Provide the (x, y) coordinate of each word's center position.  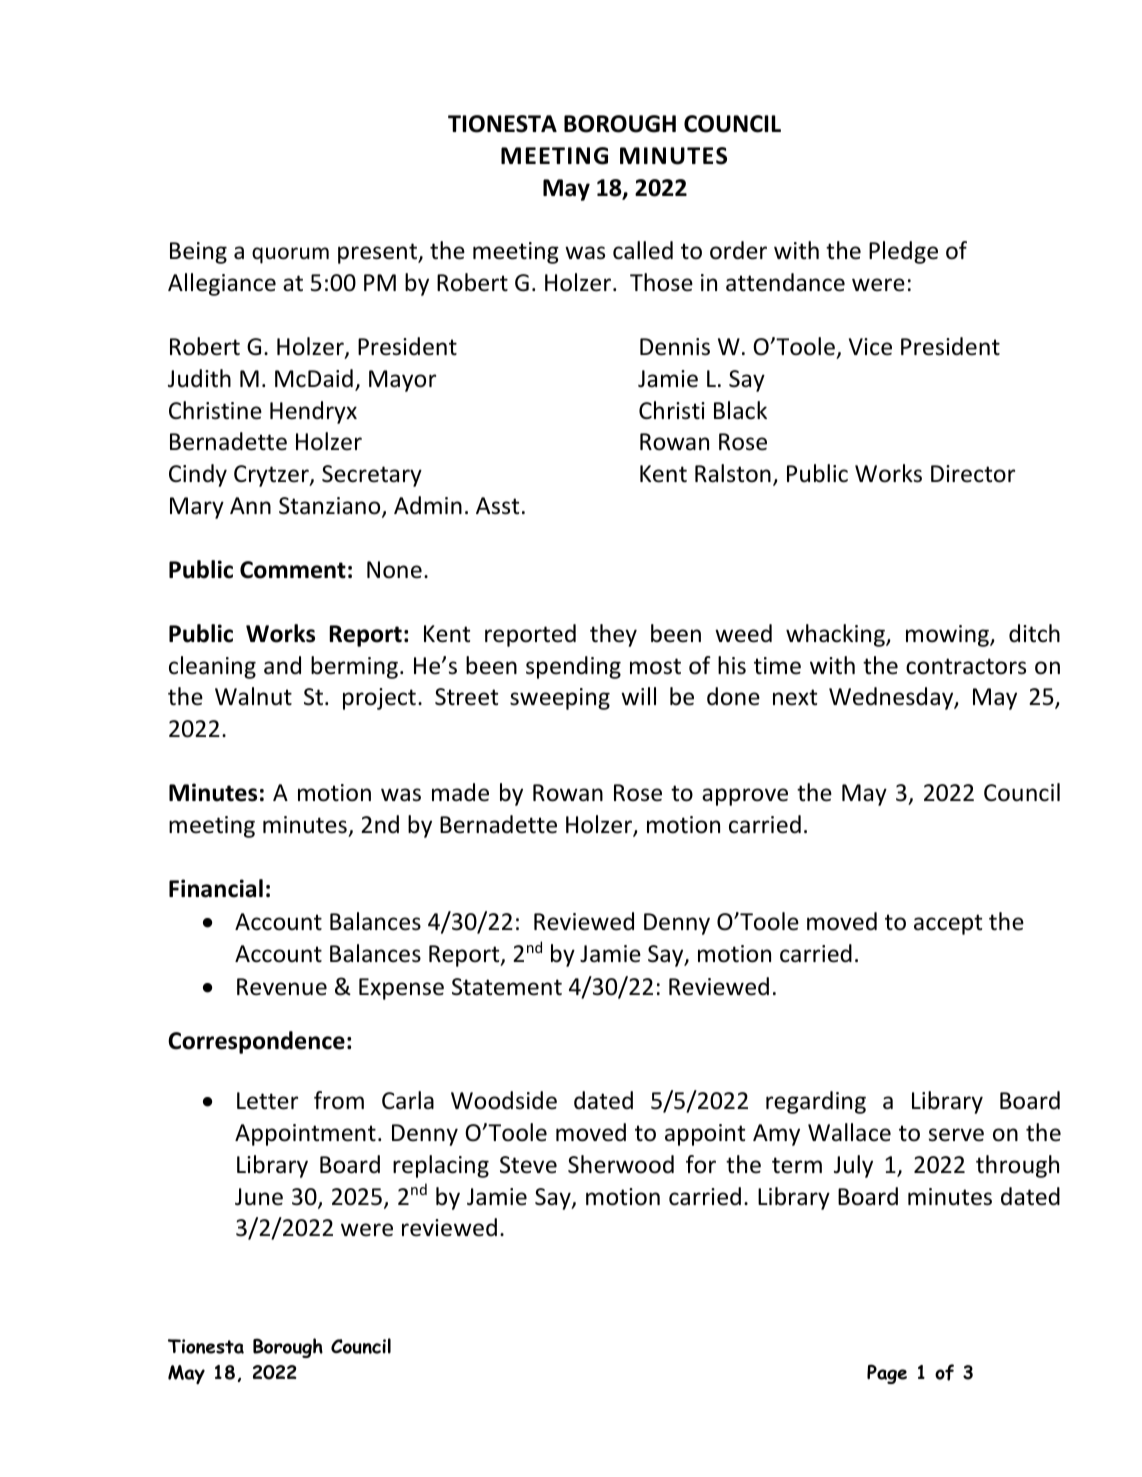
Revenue (282, 987)
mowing (948, 636)
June (259, 1197)
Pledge (903, 252)
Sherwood (621, 1164)
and (282, 665)
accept (948, 924)
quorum (290, 255)
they (613, 635)
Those (661, 282)
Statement (507, 987)
